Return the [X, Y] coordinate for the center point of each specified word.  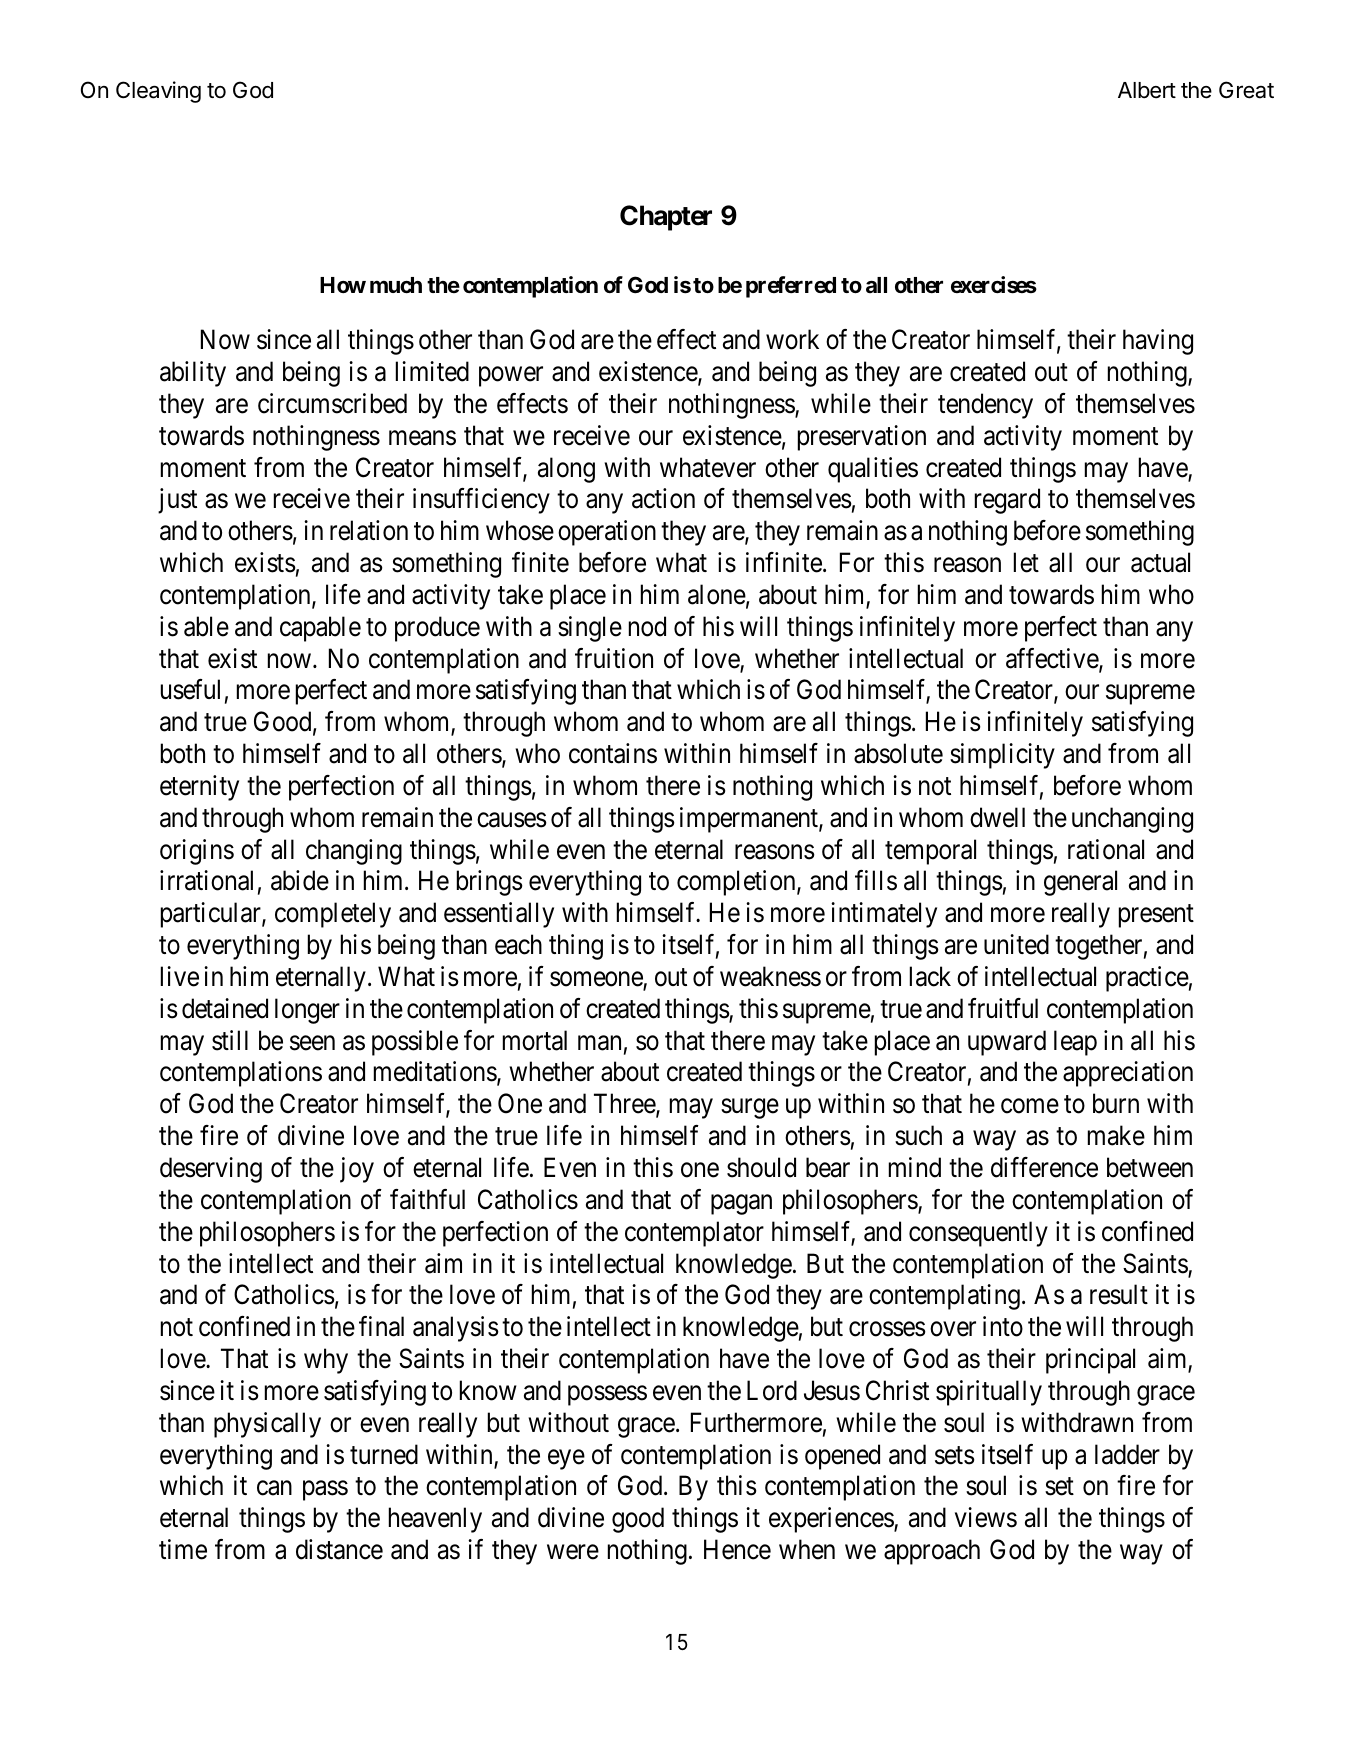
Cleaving [158, 92]
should [761, 1167]
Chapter [666, 218]
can [274, 1488]
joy [357, 1170]
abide [300, 880]
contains [613, 753]
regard [1007, 501]
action [663, 498]
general [1080, 883]
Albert [1147, 90]
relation [369, 530]
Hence [737, 1549]
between [1150, 1167]
